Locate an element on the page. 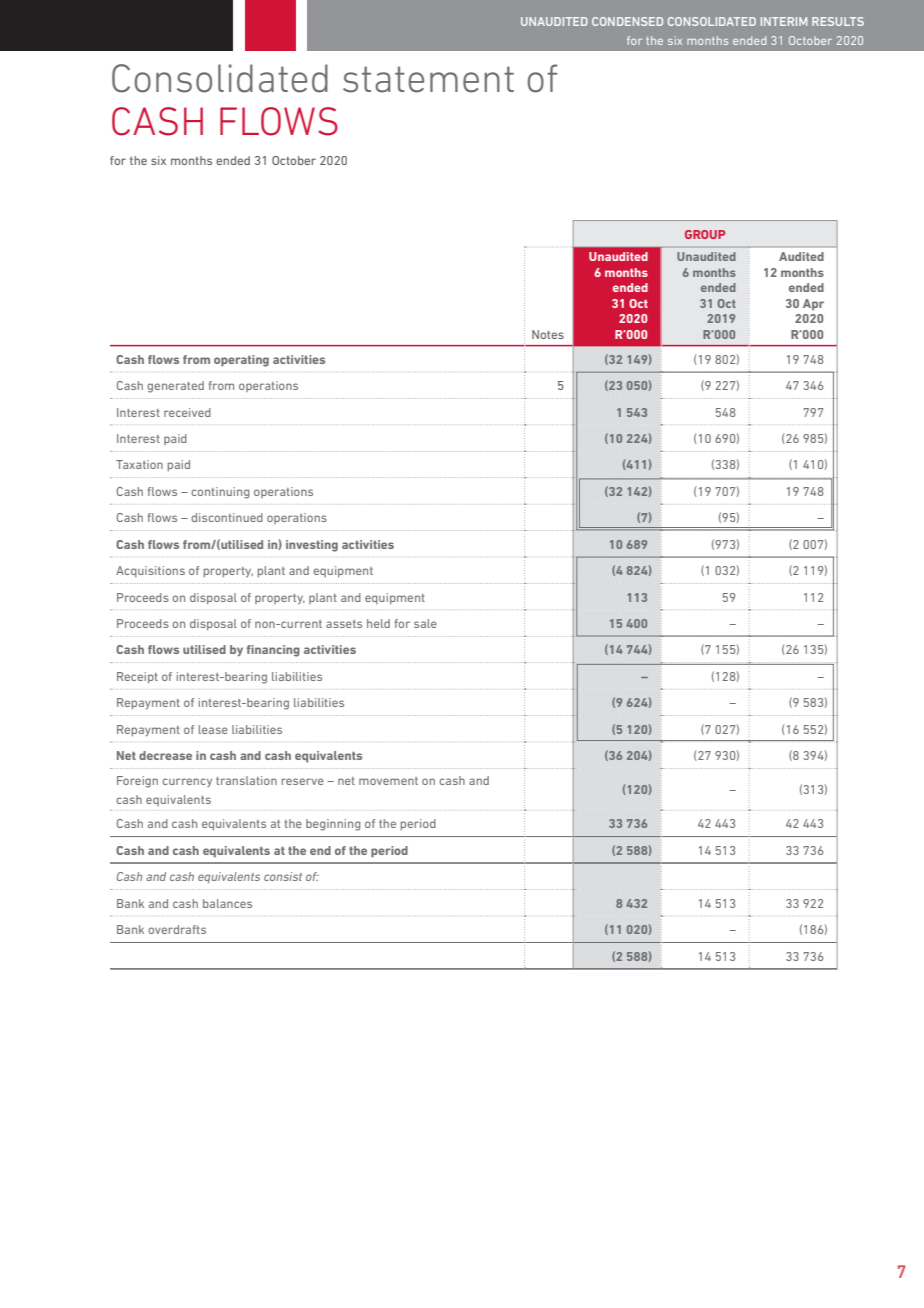 The width and height of the document is (924, 1308). operating is located at coordinates (241, 361).
